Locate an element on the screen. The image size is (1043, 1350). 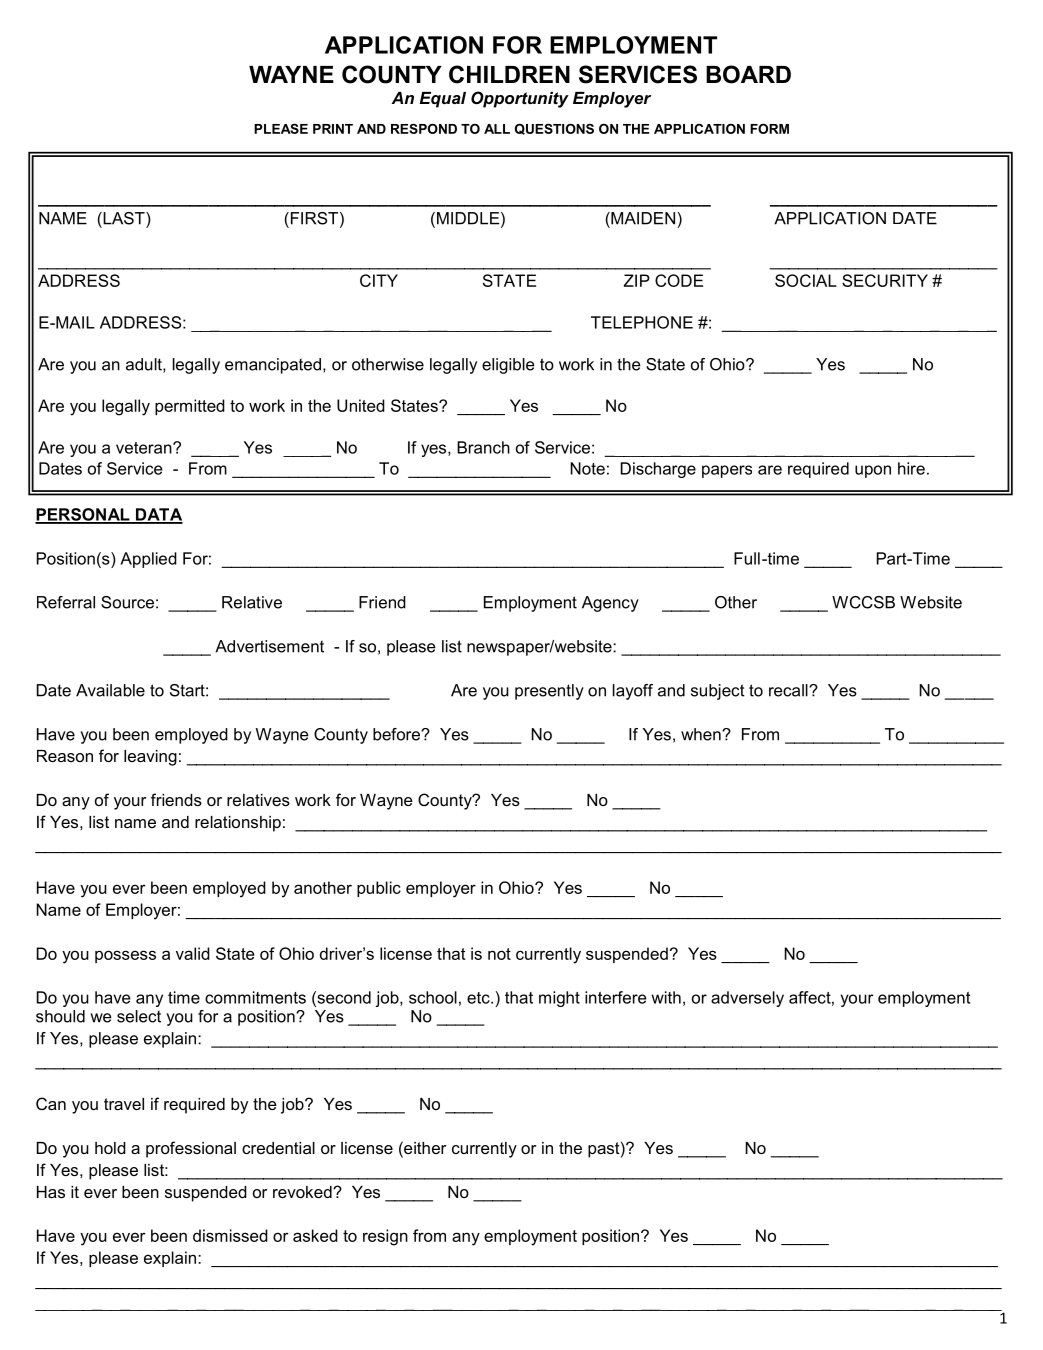
Branch is located at coordinates (483, 447).
